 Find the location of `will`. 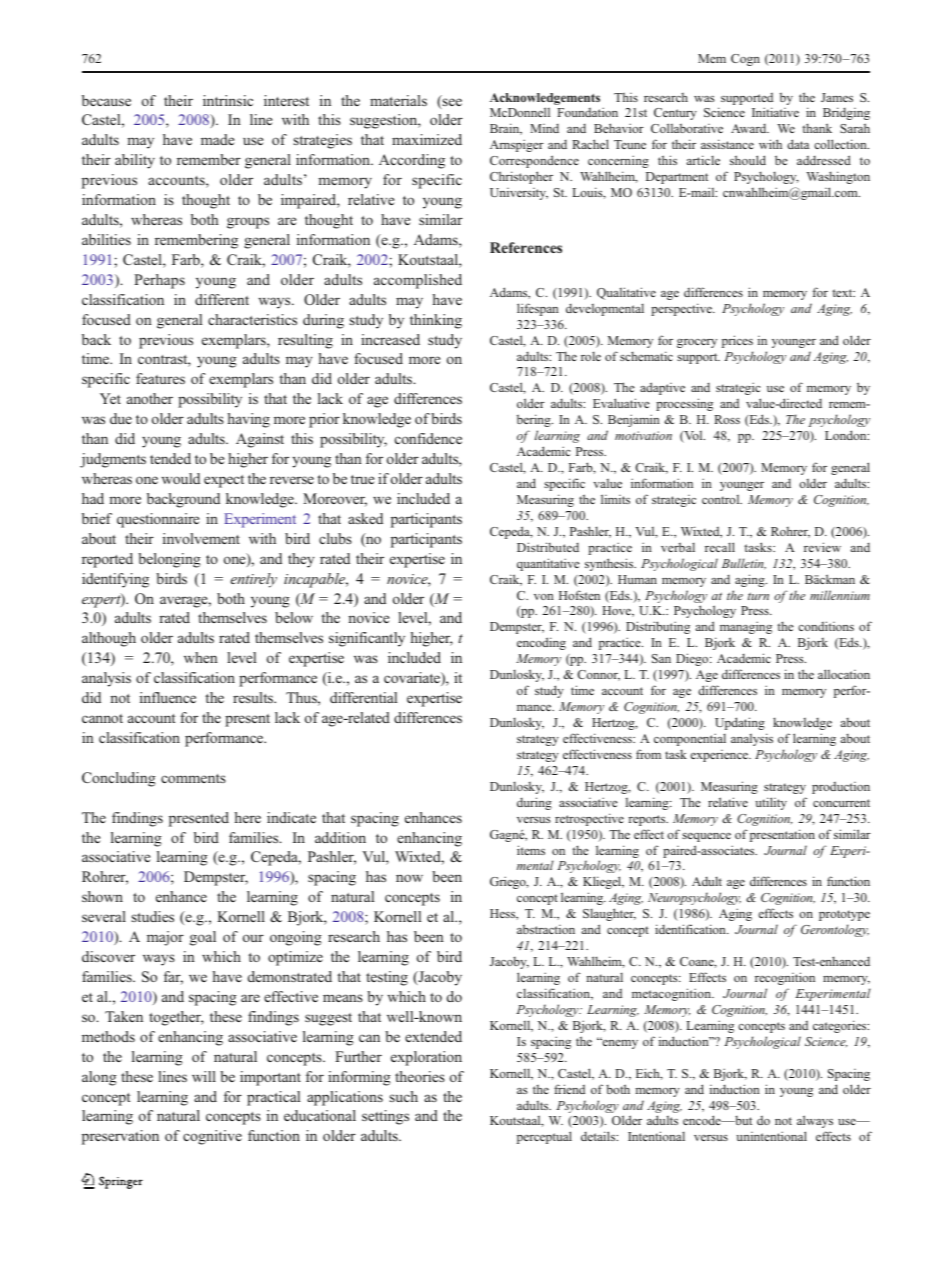

will is located at coordinates (204, 1076).
